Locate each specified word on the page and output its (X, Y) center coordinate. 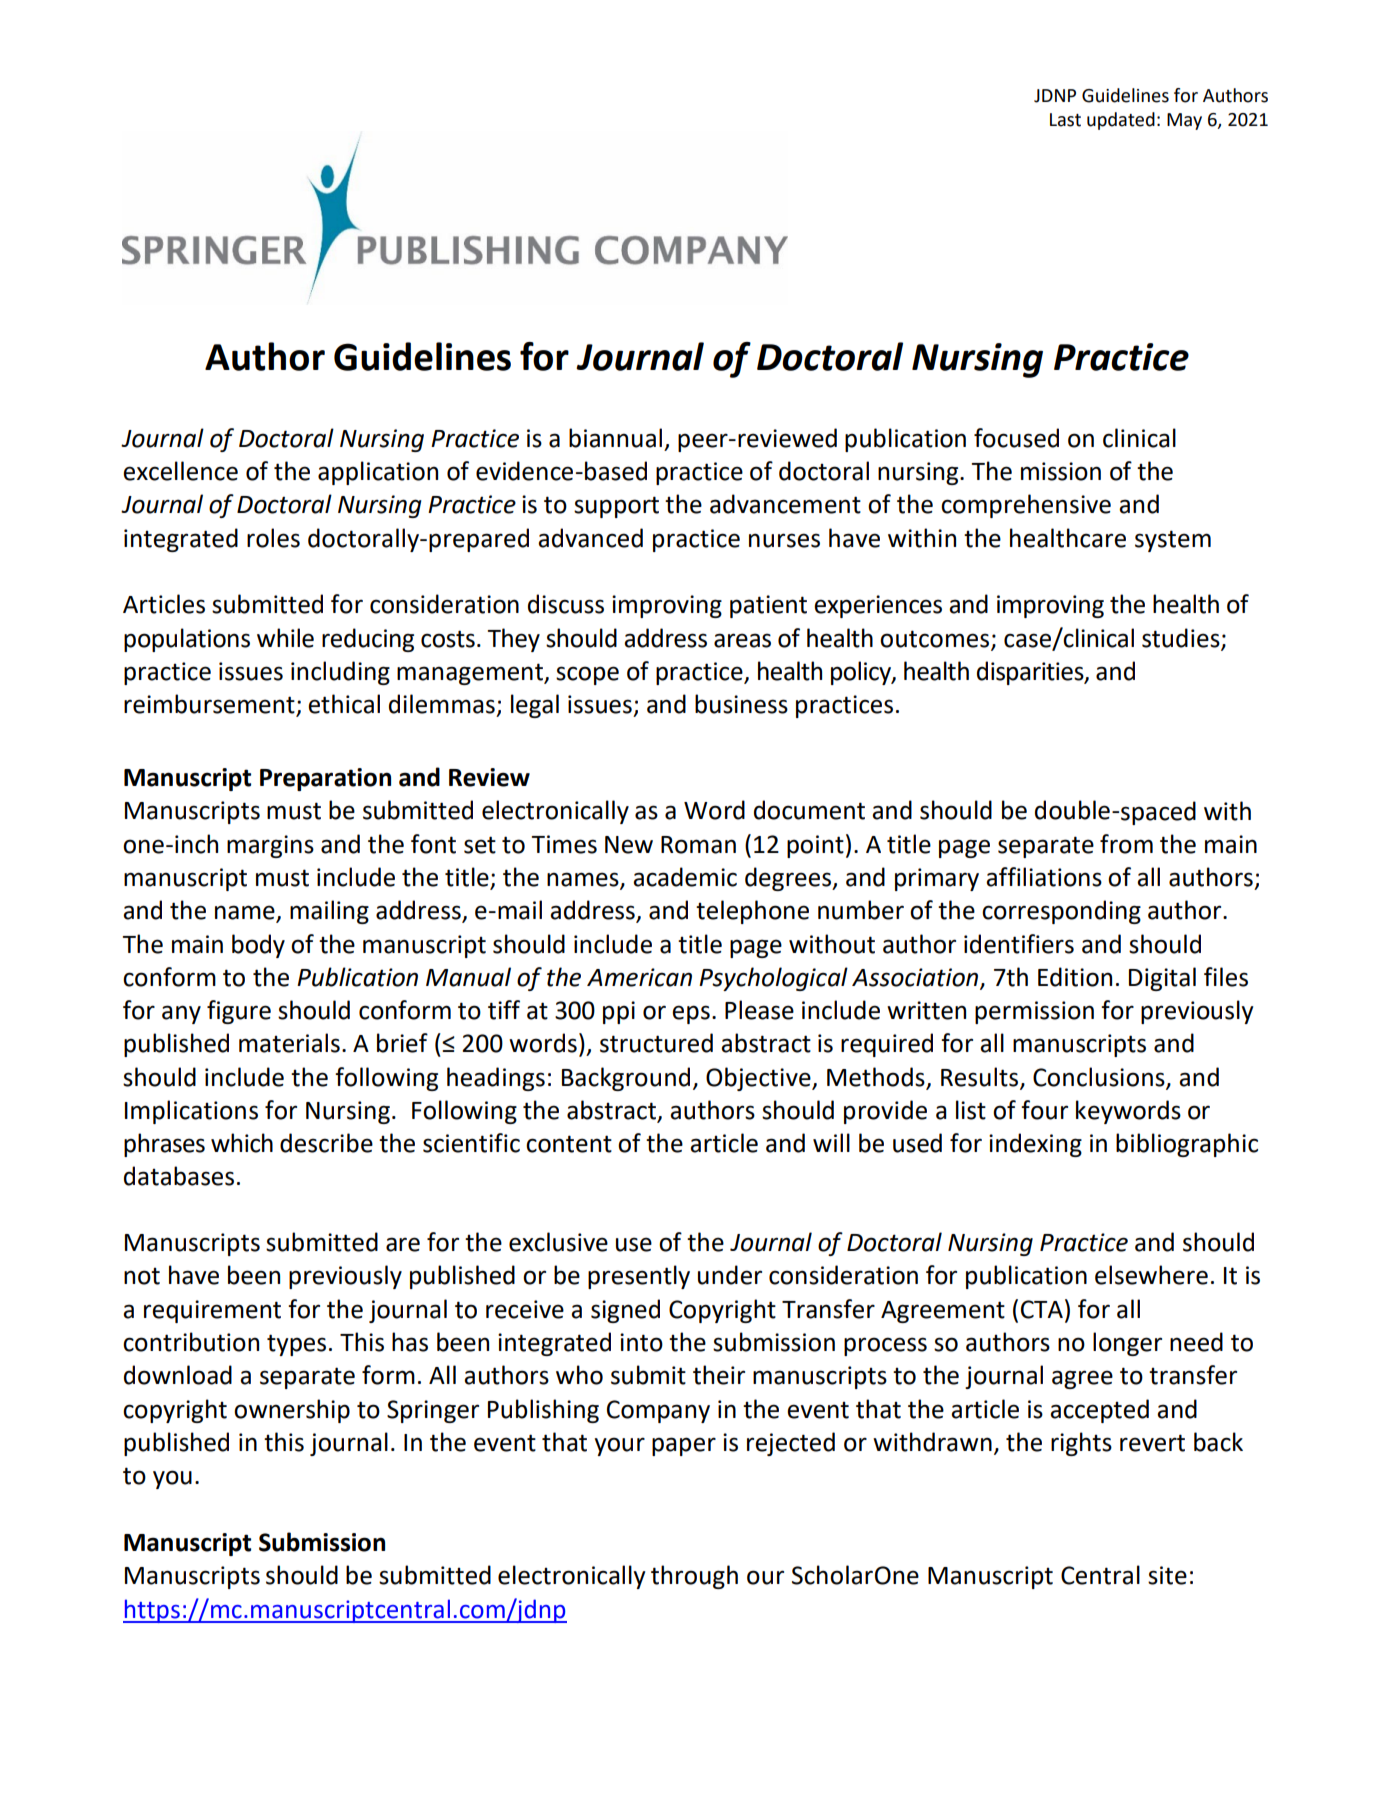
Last (1065, 120)
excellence (180, 471)
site (1167, 1575)
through (694, 1577)
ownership (292, 1411)
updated (1121, 121)
